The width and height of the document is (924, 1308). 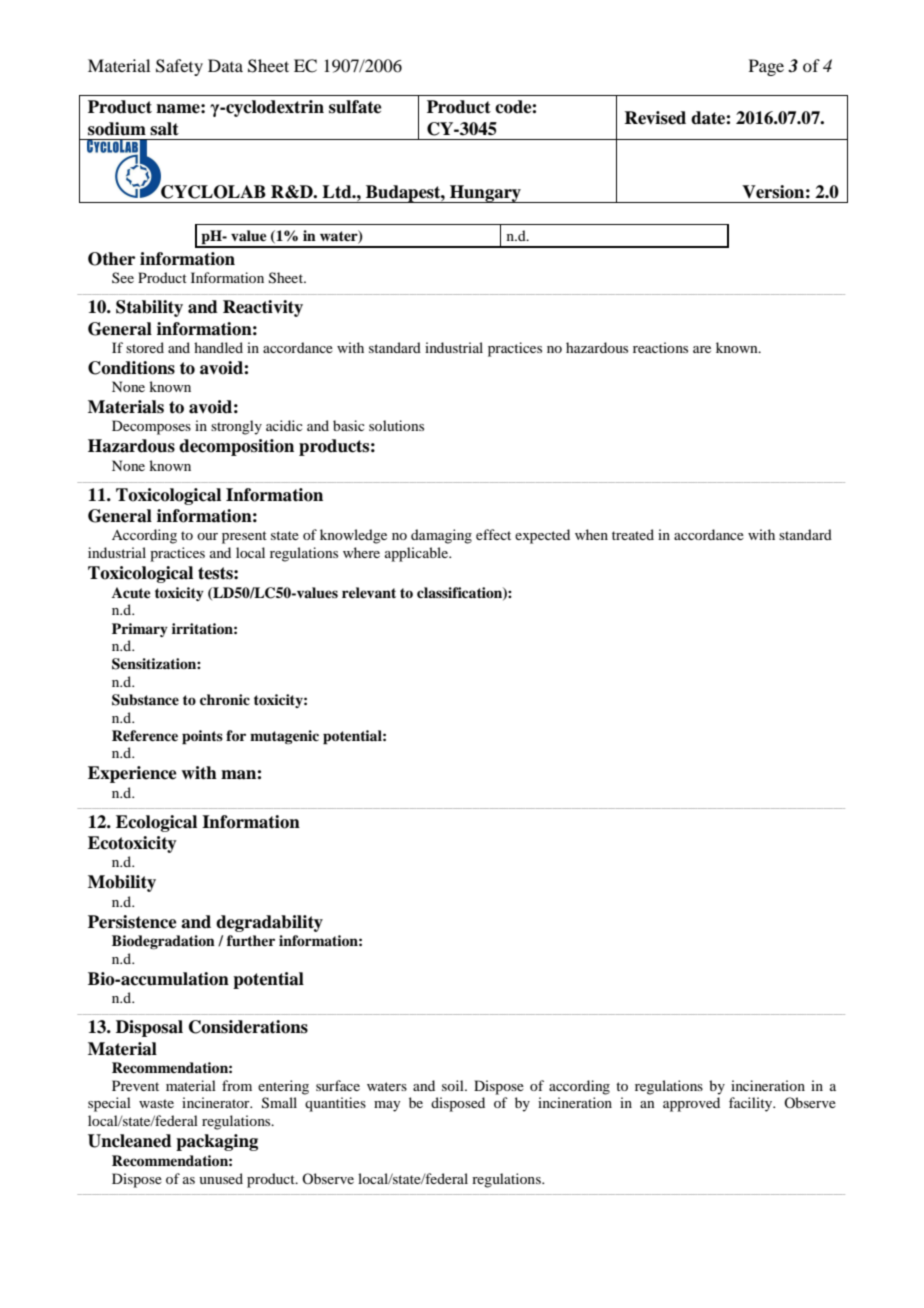 What do you see at coordinates (633, 534) in the document?
I see `treated` at bounding box center [633, 534].
